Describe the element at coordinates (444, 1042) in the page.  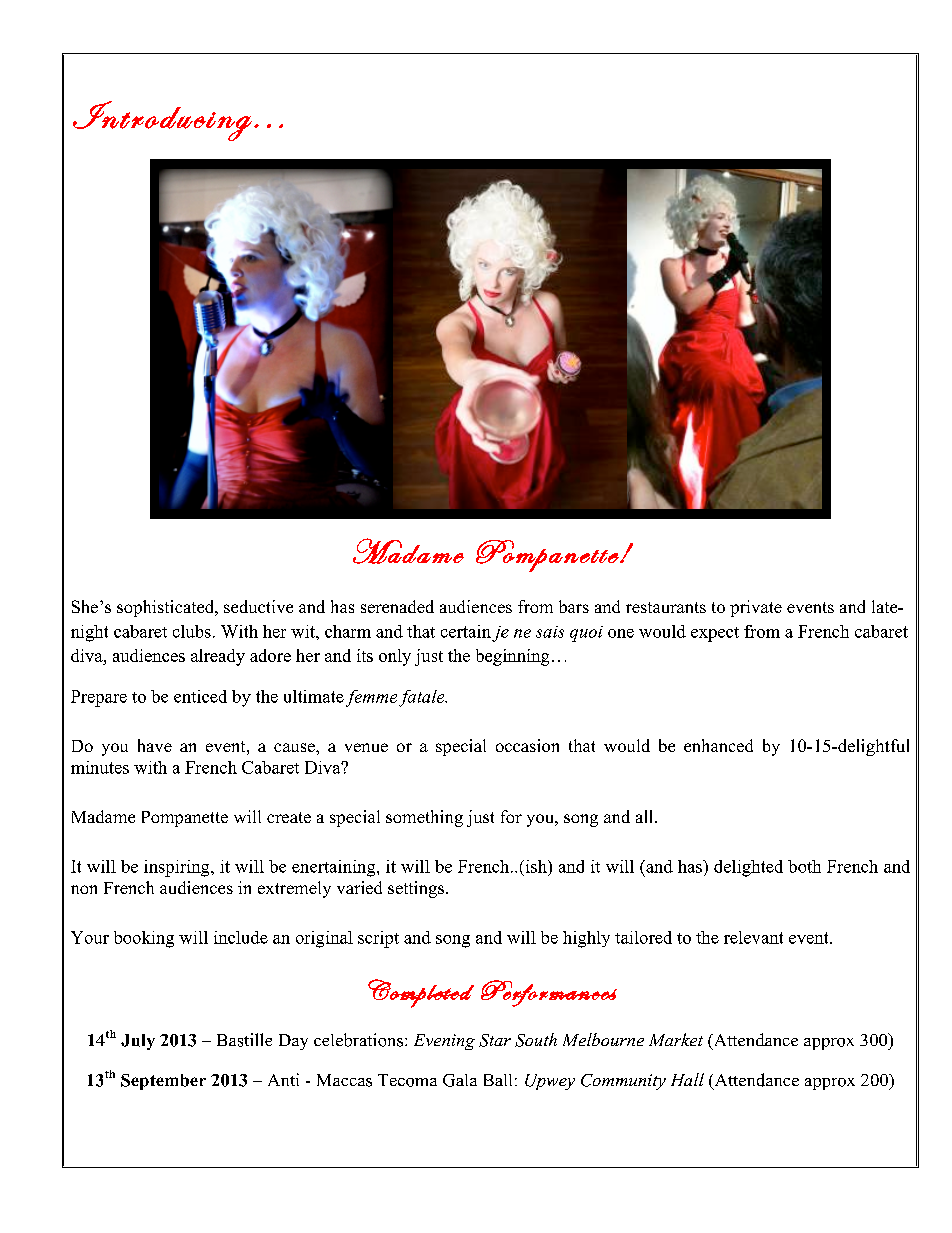
I see `Evening` at that location.
